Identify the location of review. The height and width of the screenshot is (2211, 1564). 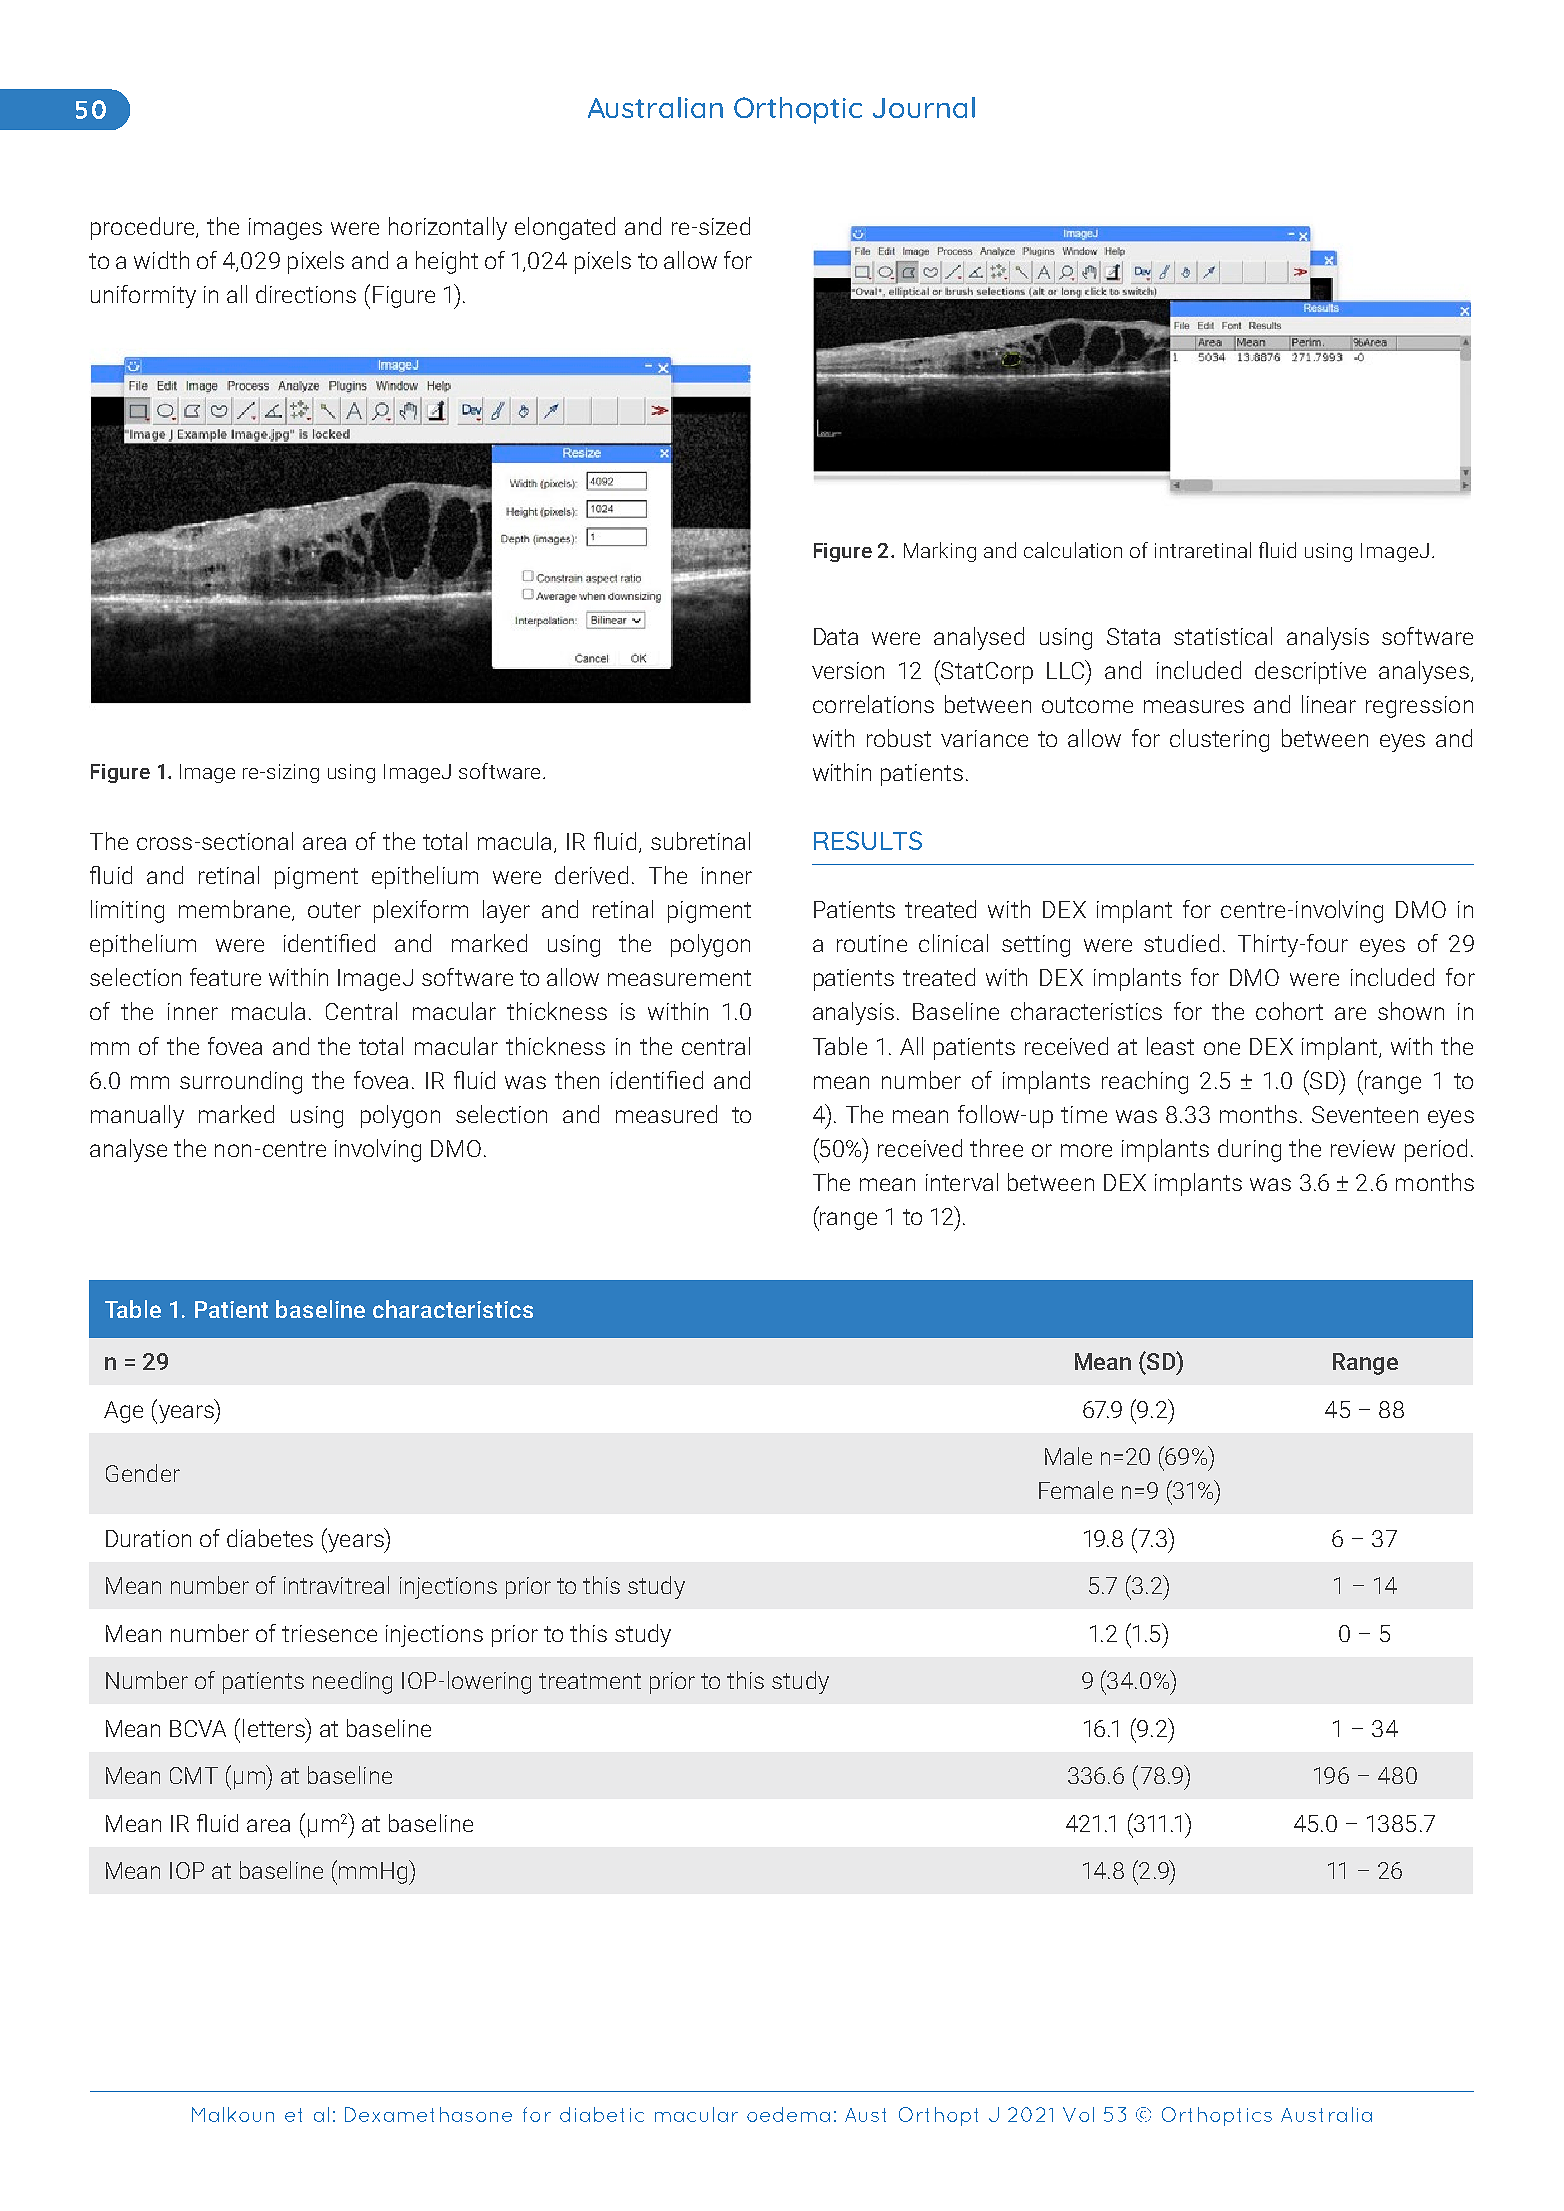
(1363, 1148).
